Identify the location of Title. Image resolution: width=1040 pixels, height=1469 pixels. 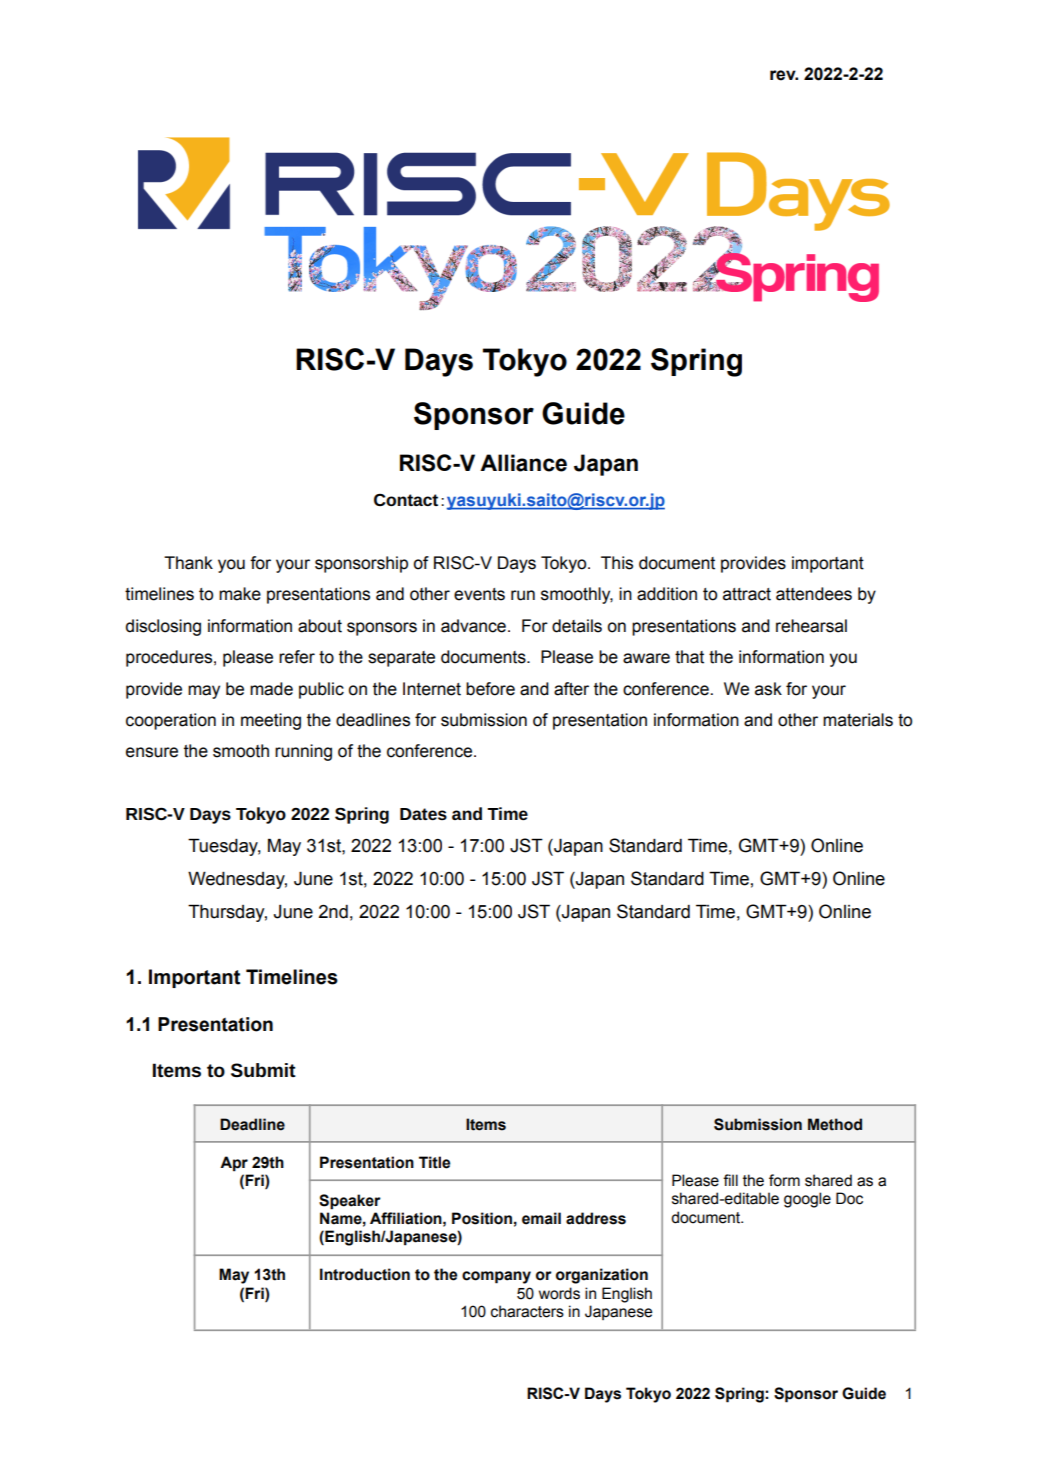
(434, 1162).
